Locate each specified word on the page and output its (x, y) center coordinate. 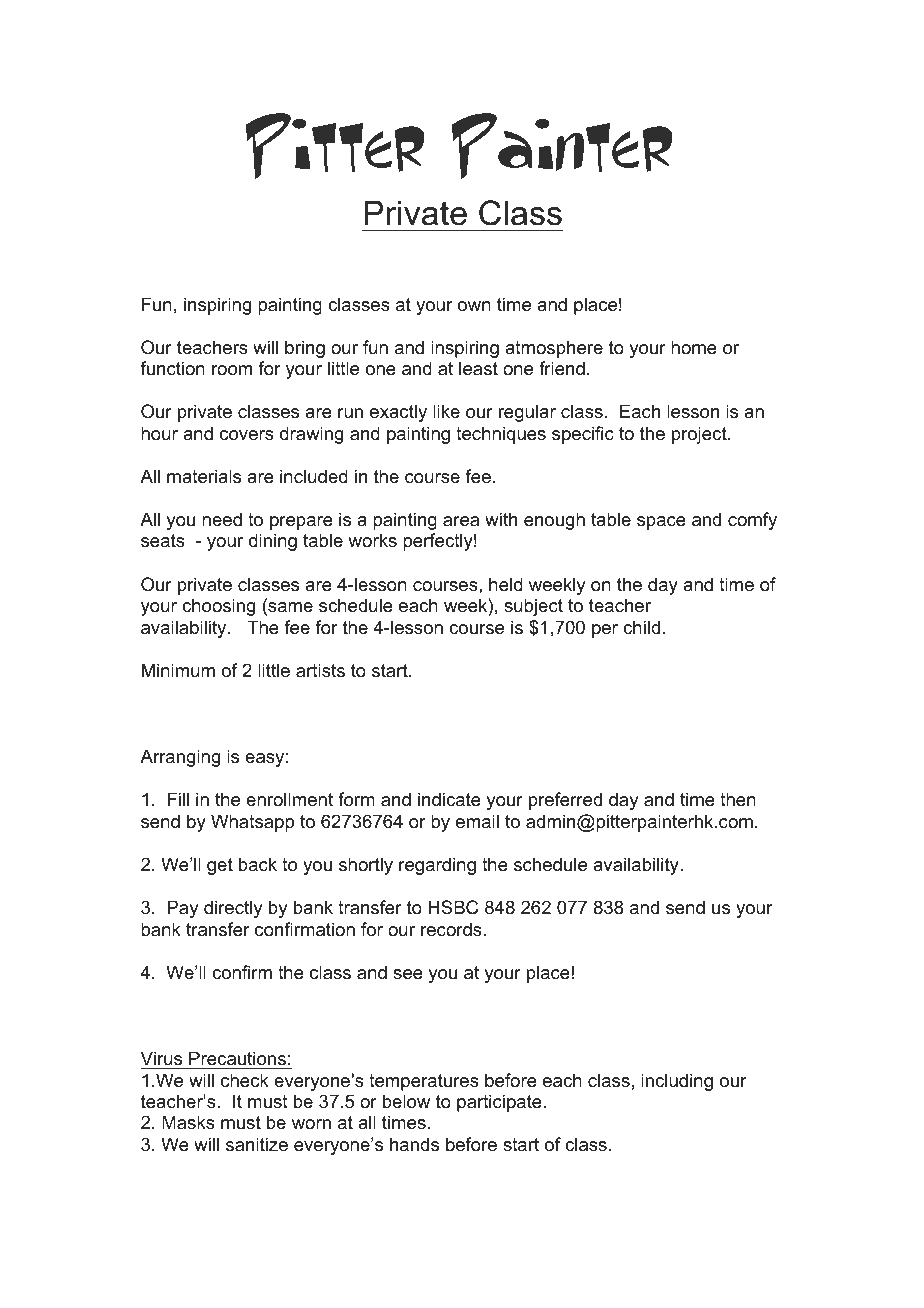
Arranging (180, 758)
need (222, 519)
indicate (449, 799)
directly (233, 909)
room (232, 370)
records (451, 929)
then (738, 799)
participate (499, 1103)
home (694, 347)
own (474, 306)
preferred (565, 801)
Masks (188, 1122)
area (461, 521)
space (661, 523)
